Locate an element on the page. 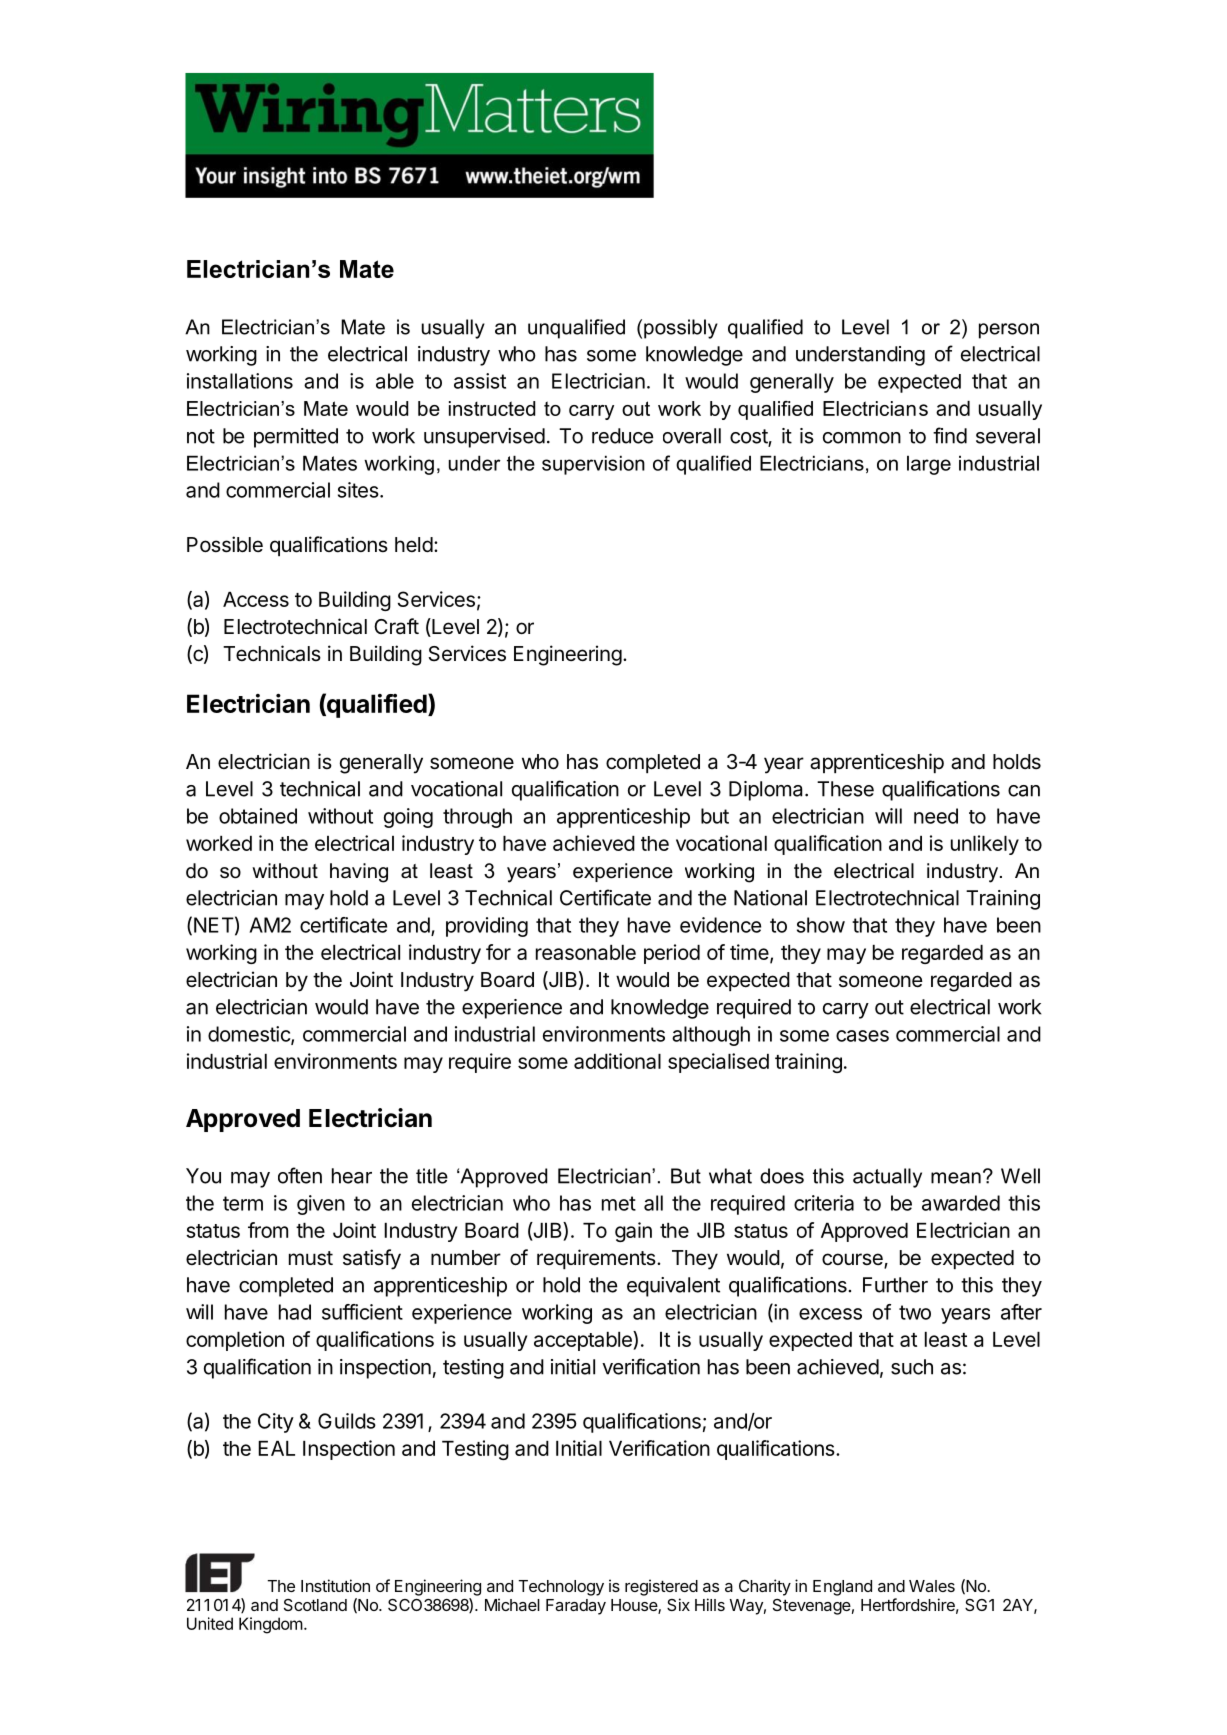 The height and width of the document is (1735, 1227). installations is located at coordinates (240, 381).
